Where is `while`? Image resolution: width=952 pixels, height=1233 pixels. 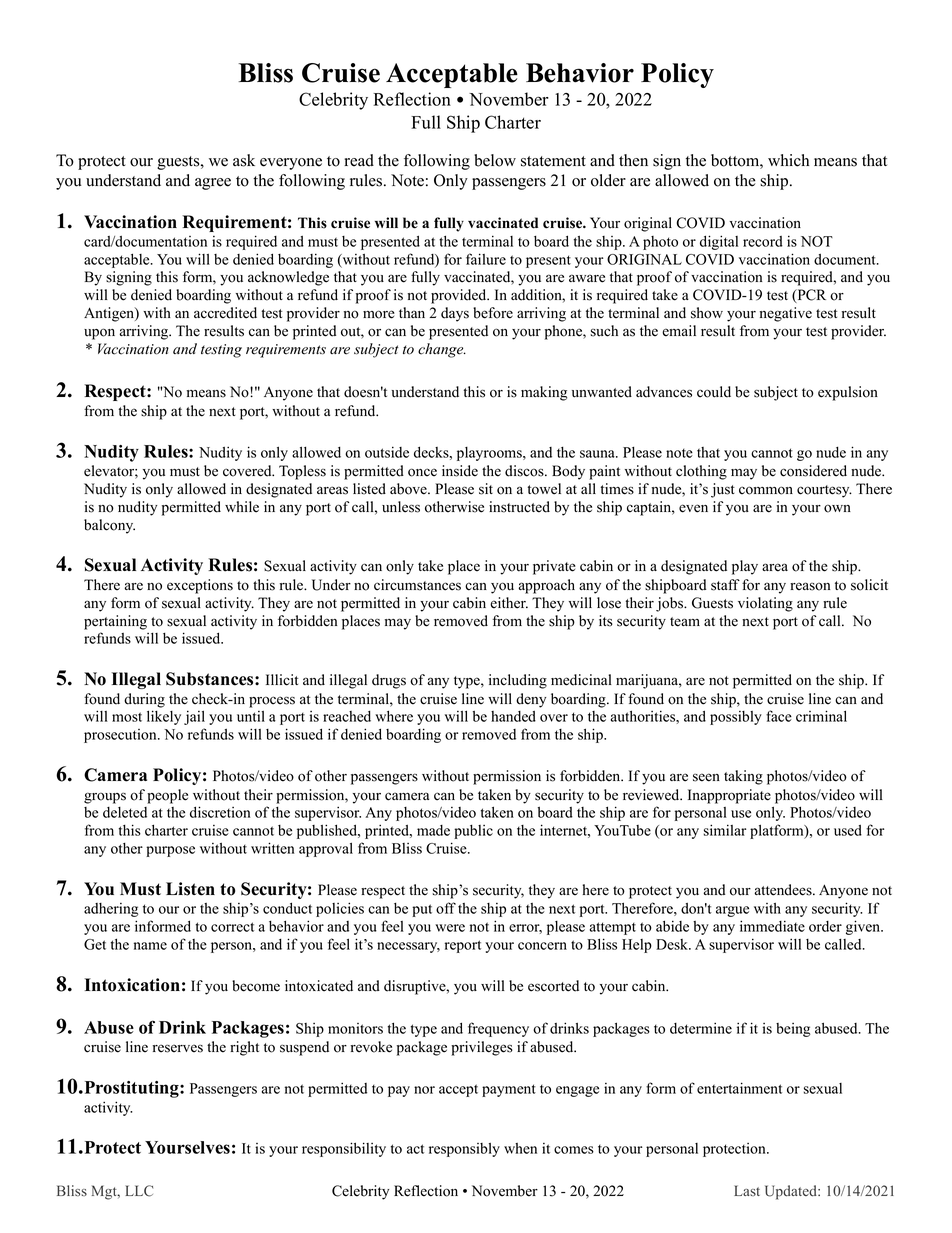
while is located at coordinates (242, 507).
